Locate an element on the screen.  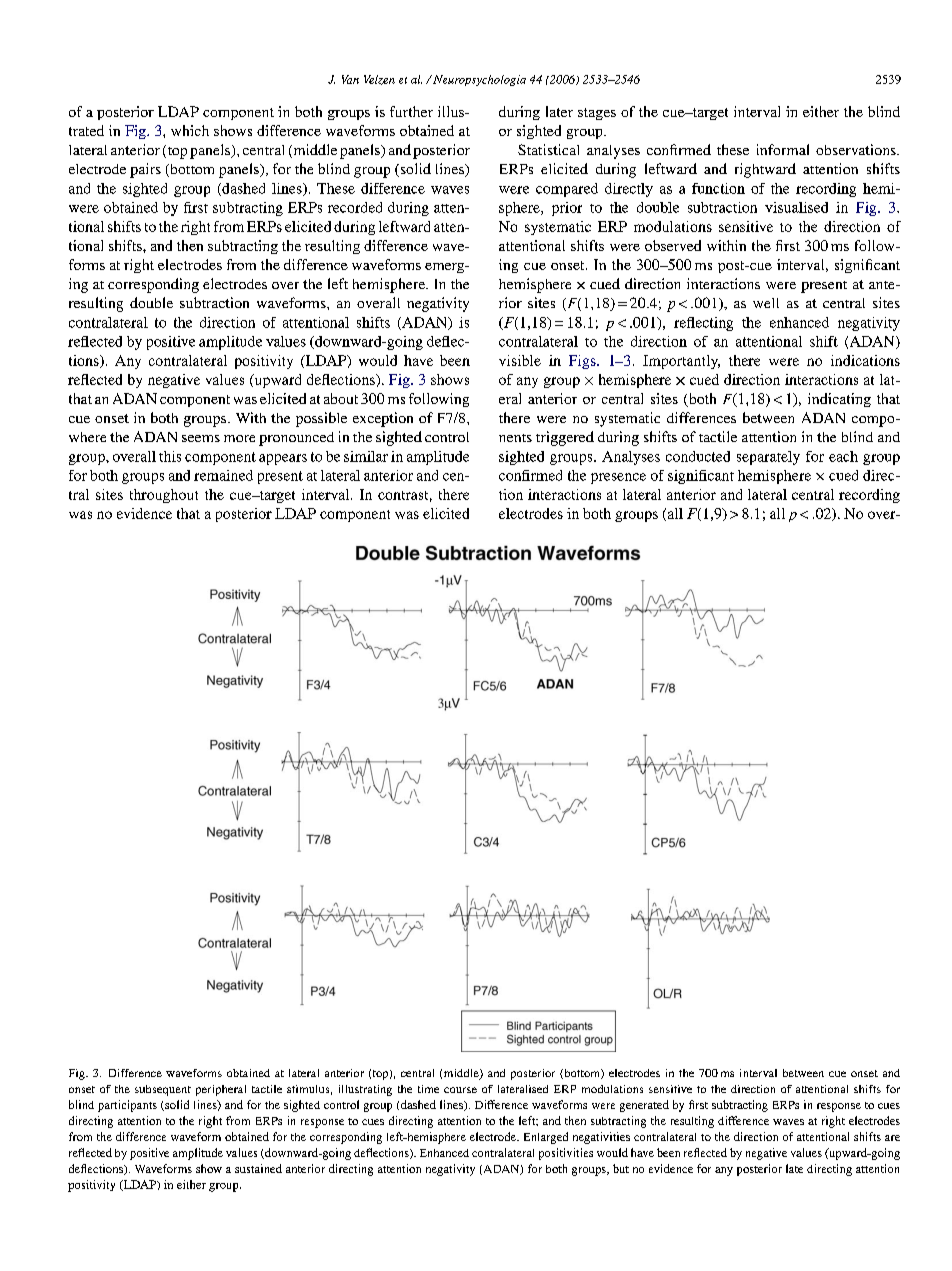
further is located at coordinates (411, 111).
